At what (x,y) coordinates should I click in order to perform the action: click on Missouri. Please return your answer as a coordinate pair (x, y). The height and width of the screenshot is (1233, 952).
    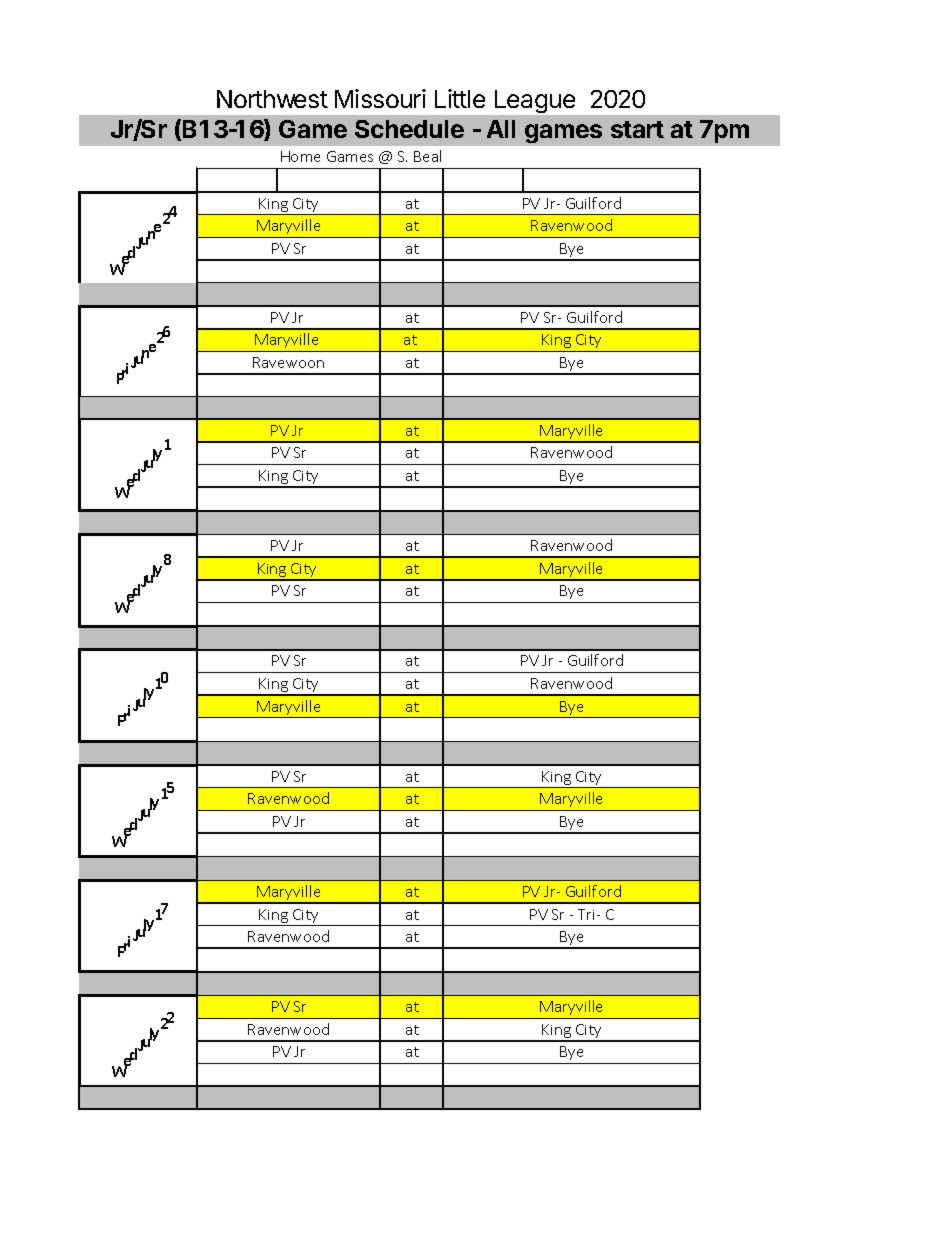
    Looking at the image, I should click on (380, 98).
